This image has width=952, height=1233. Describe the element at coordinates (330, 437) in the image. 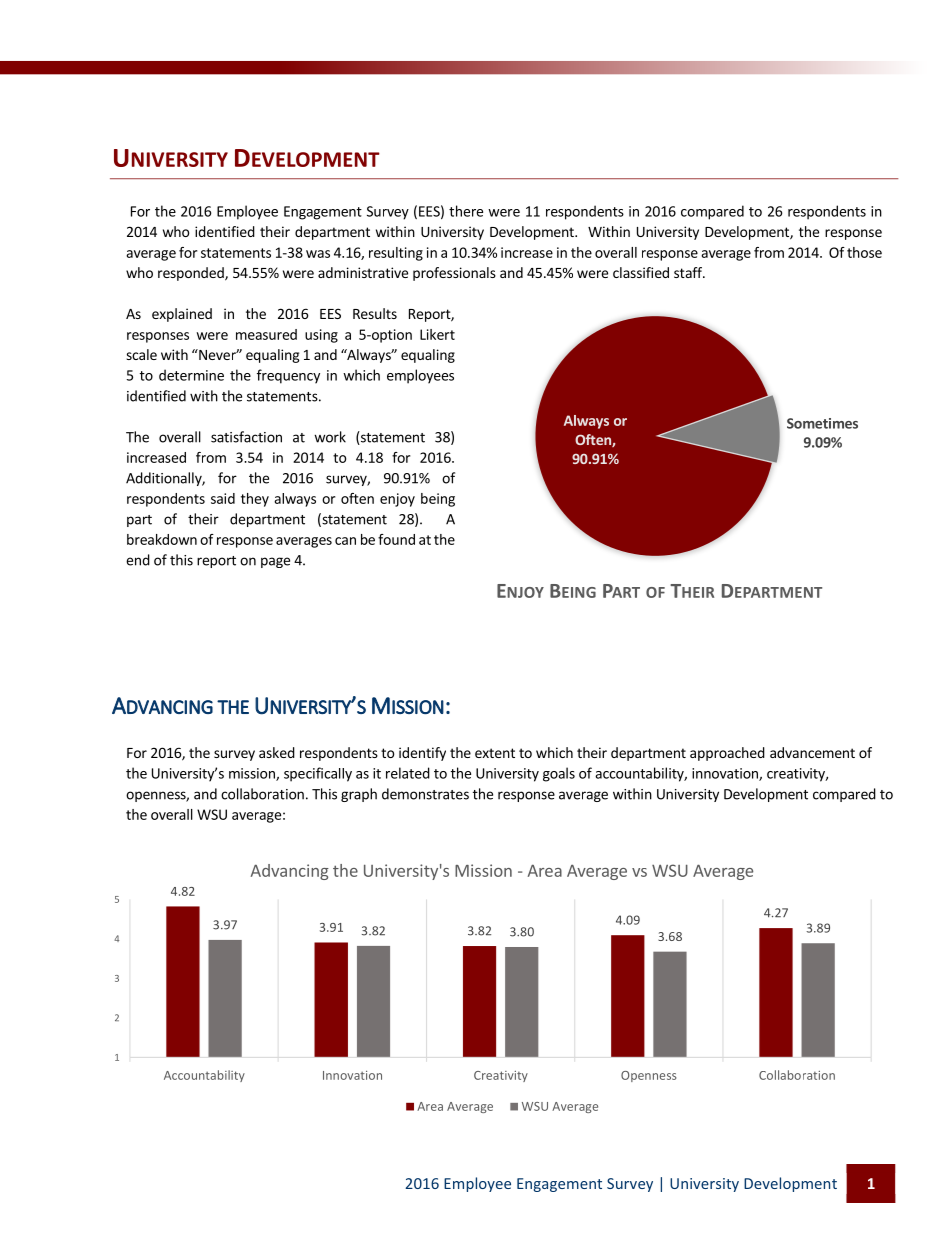

I see `work` at that location.
